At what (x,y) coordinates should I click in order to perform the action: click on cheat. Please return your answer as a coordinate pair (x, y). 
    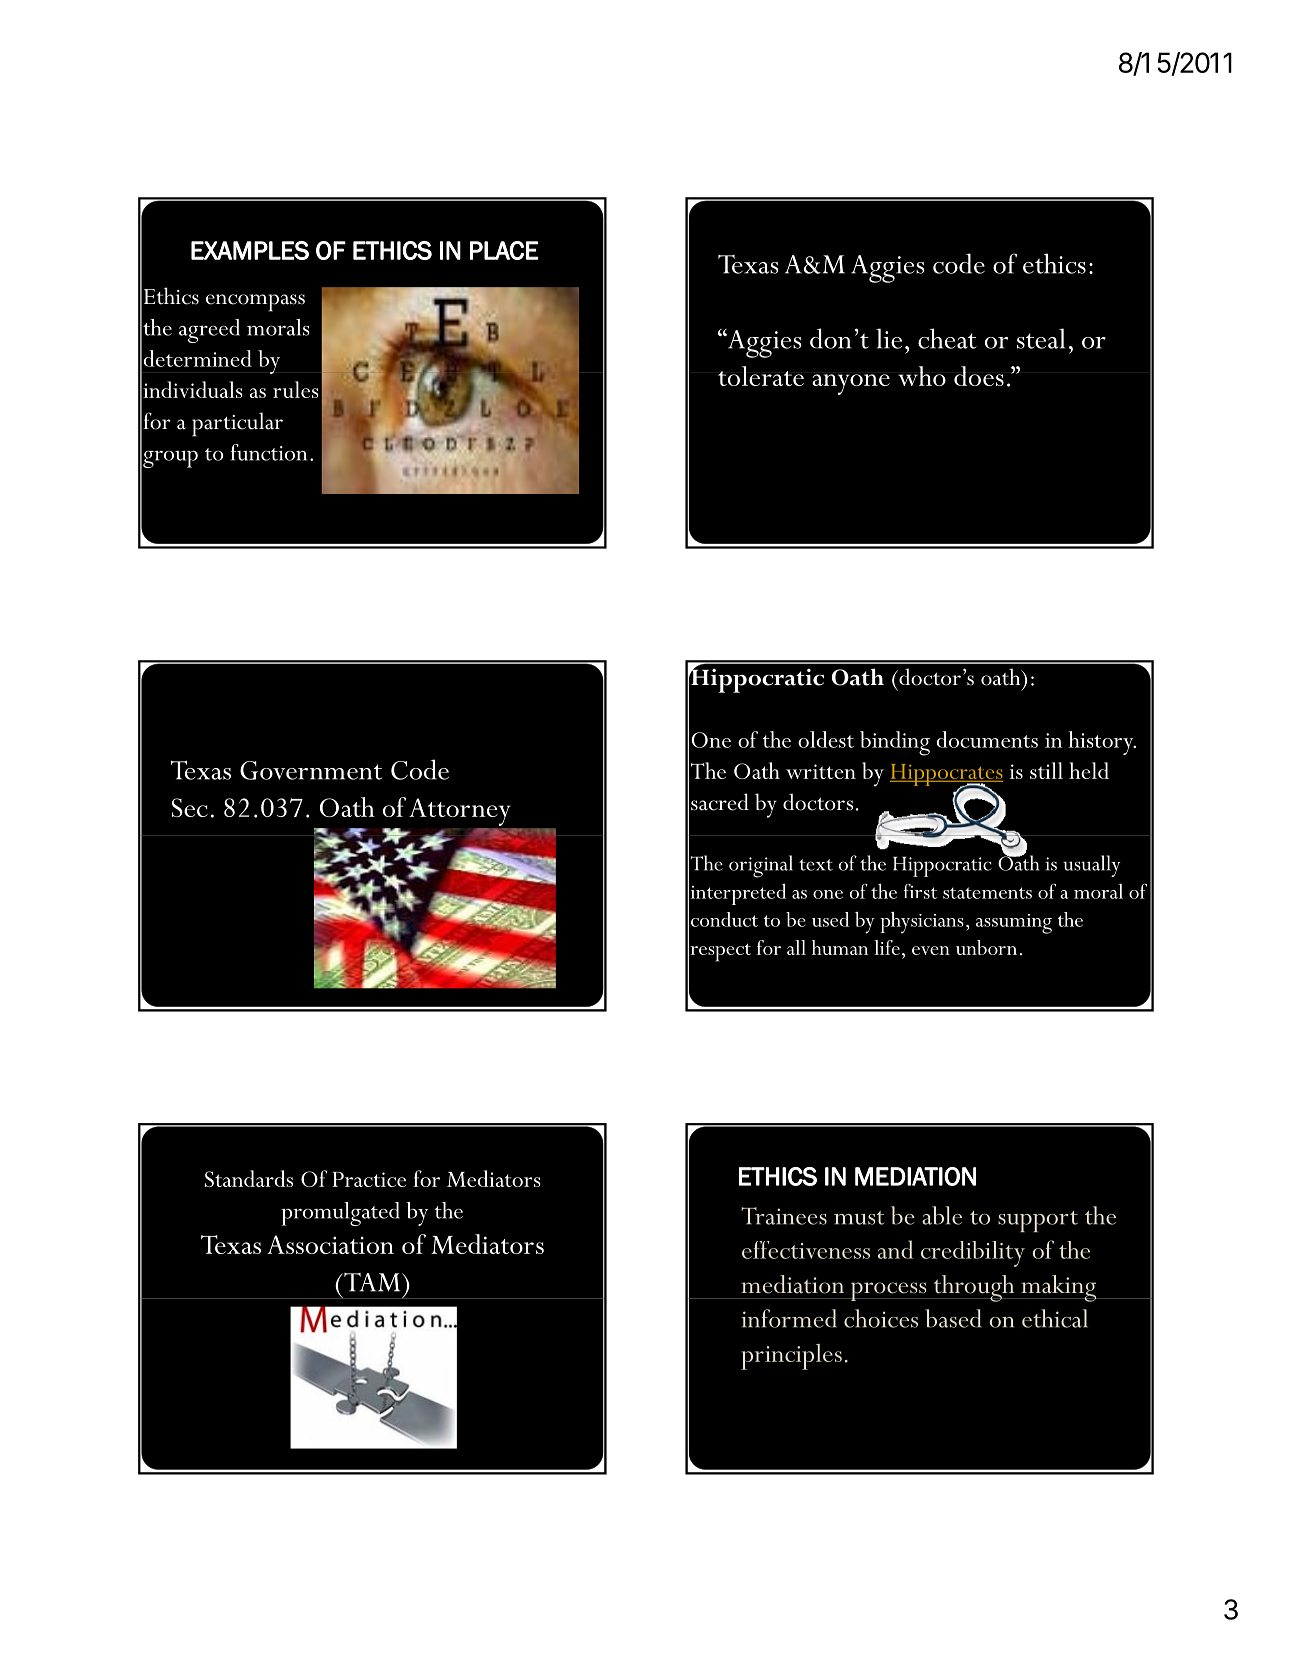
    Looking at the image, I should click on (947, 338).
